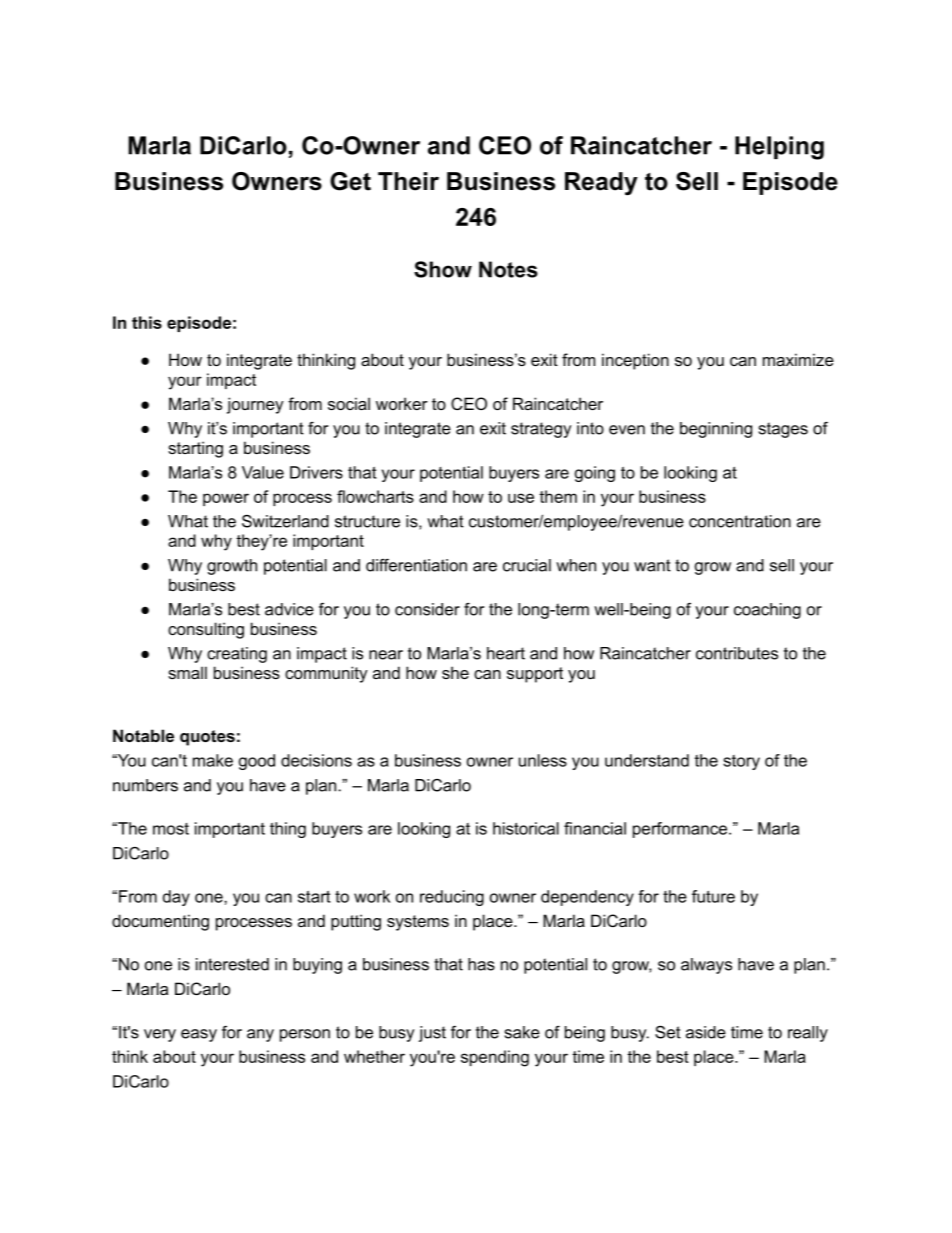 The height and width of the screenshot is (1233, 952). I want to click on Get, so click(350, 181).
